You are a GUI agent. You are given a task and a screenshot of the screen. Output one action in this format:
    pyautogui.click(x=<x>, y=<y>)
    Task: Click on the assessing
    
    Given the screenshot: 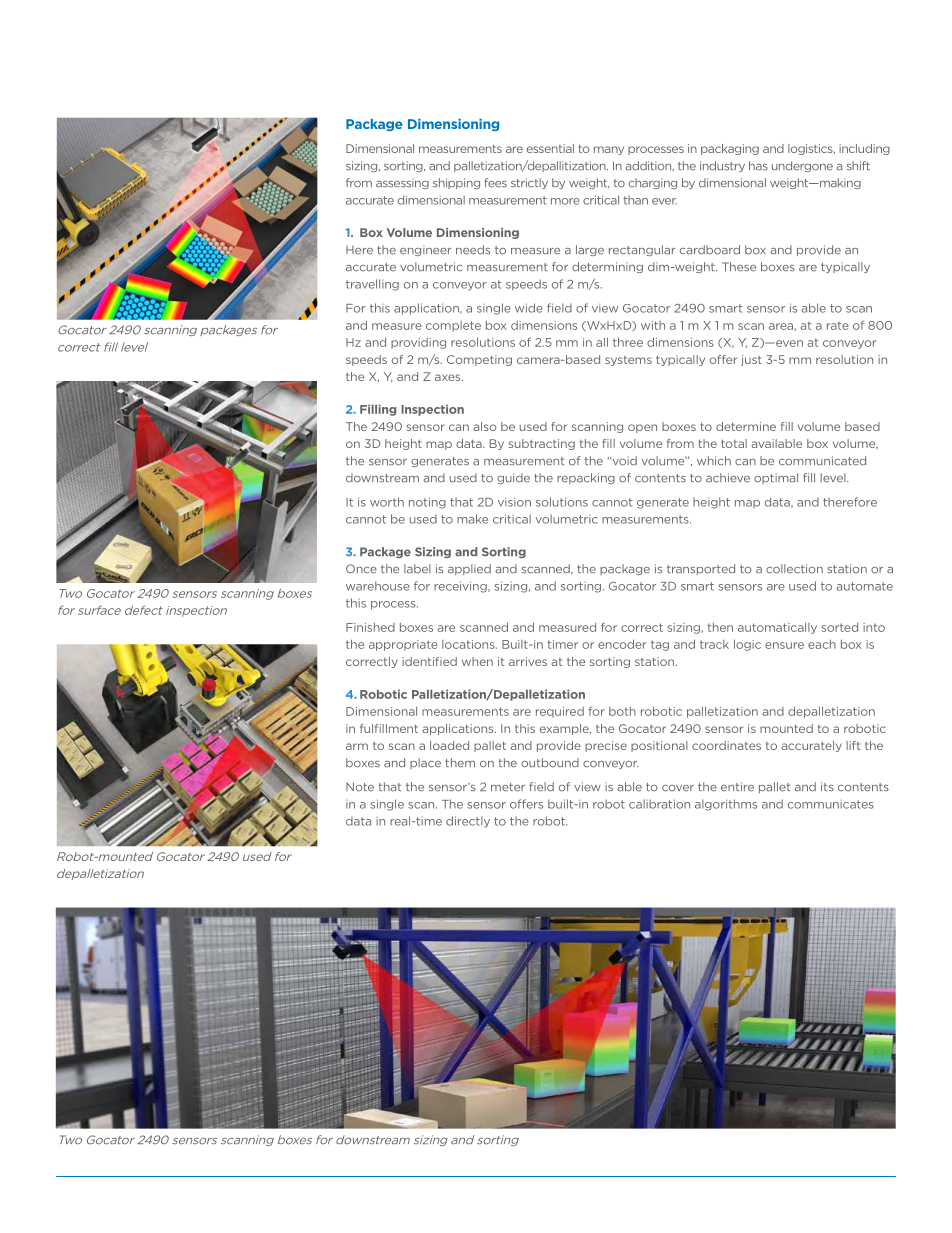 What is the action you would take?
    pyautogui.click(x=402, y=183)
